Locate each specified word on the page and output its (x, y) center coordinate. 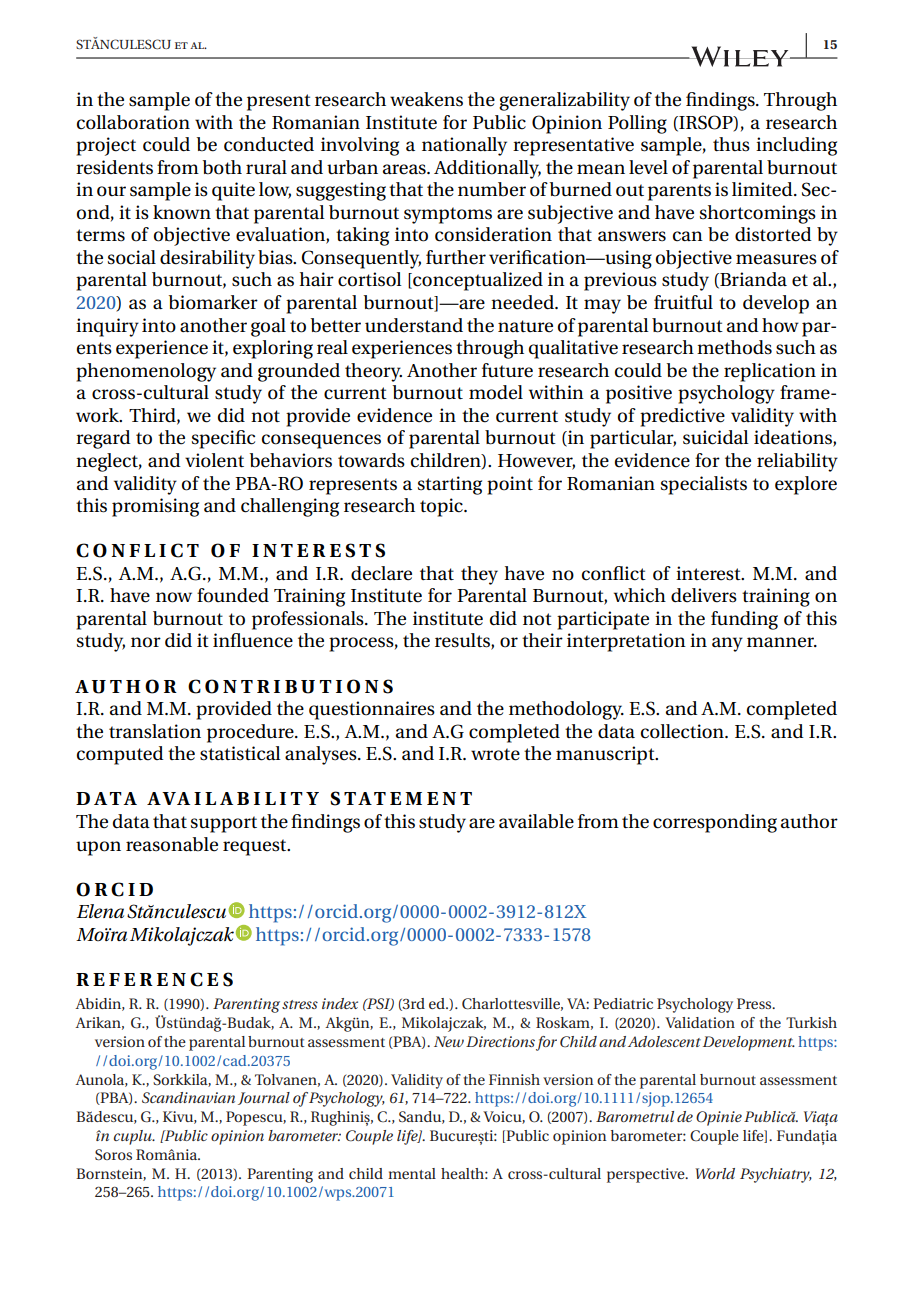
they (479, 575)
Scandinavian (188, 1097)
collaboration (133, 122)
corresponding (715, 823)
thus (731, 144)
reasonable (172, 844)
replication (770, 372)
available (536, 821)
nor (146, 642)
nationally (464, 146)
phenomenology (146, 372)
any (727, 644)
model (496, 392)
